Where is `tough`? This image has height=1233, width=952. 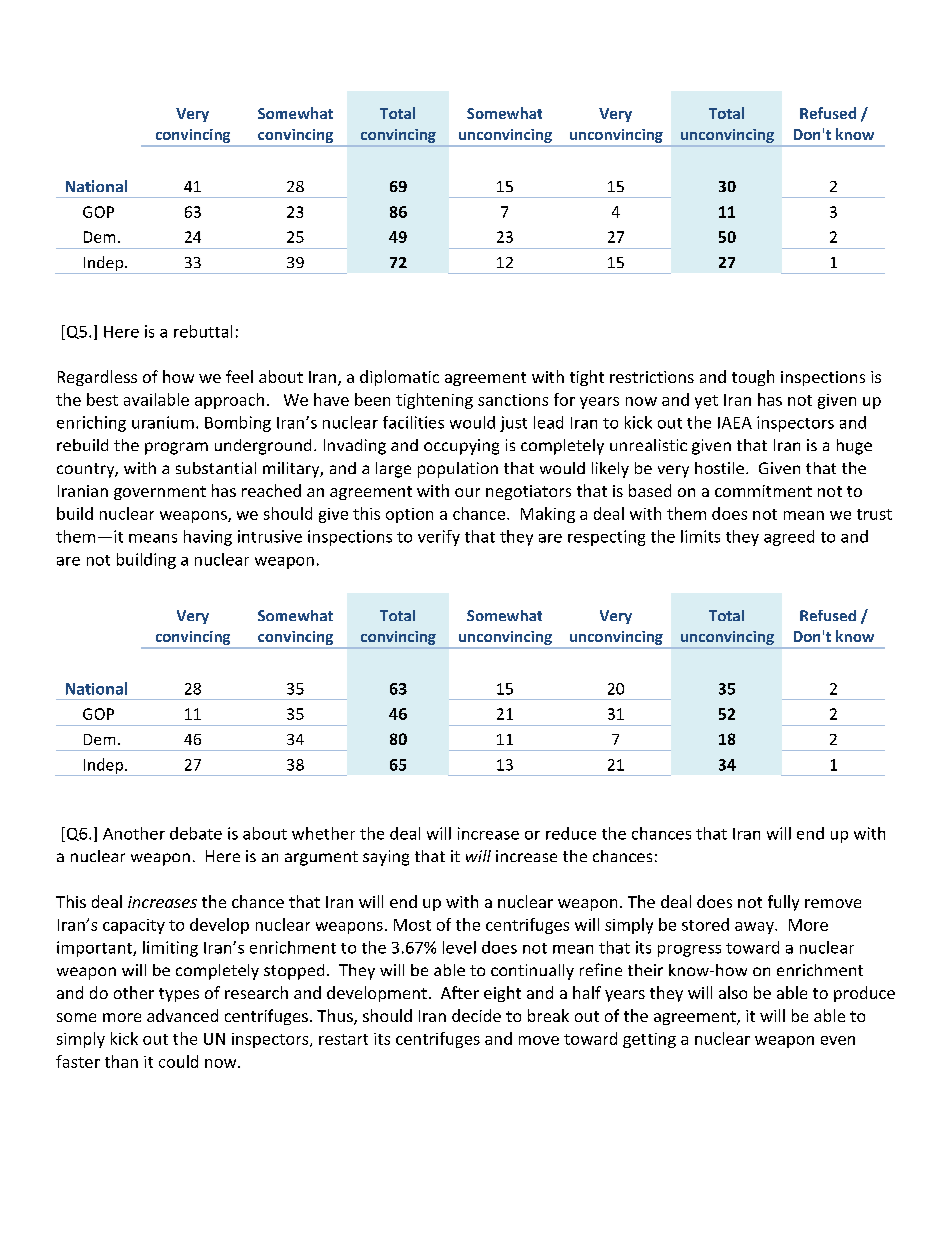 tough is located at coordinates (753, 378).
